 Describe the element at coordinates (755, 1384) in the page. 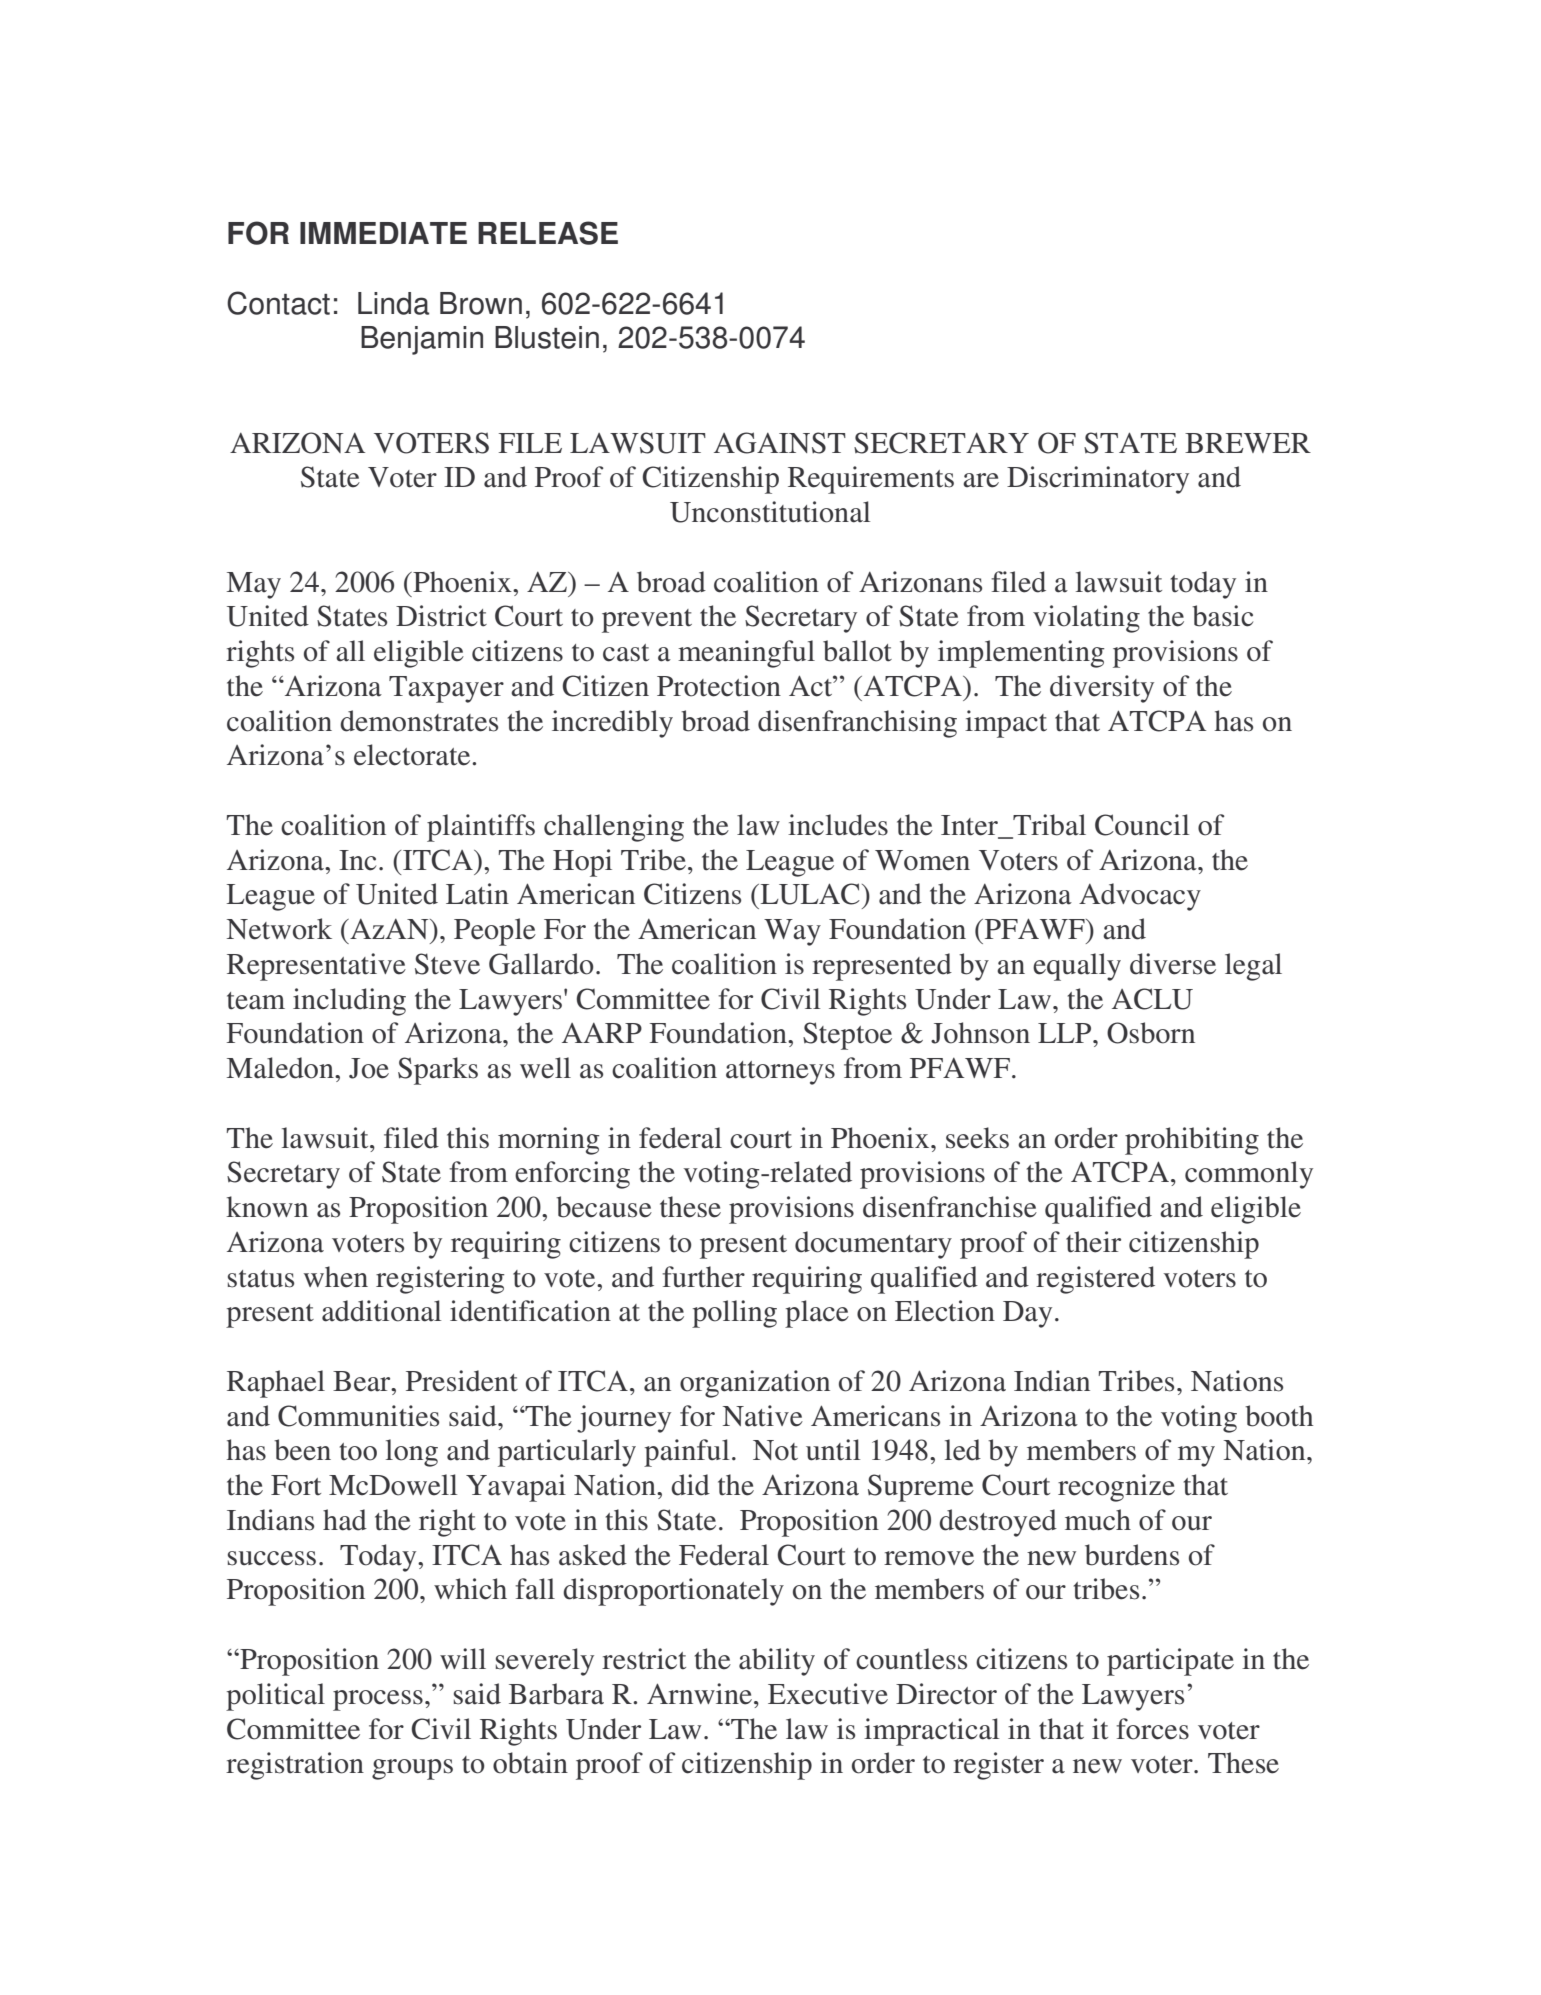

I see `organization` at that location.
